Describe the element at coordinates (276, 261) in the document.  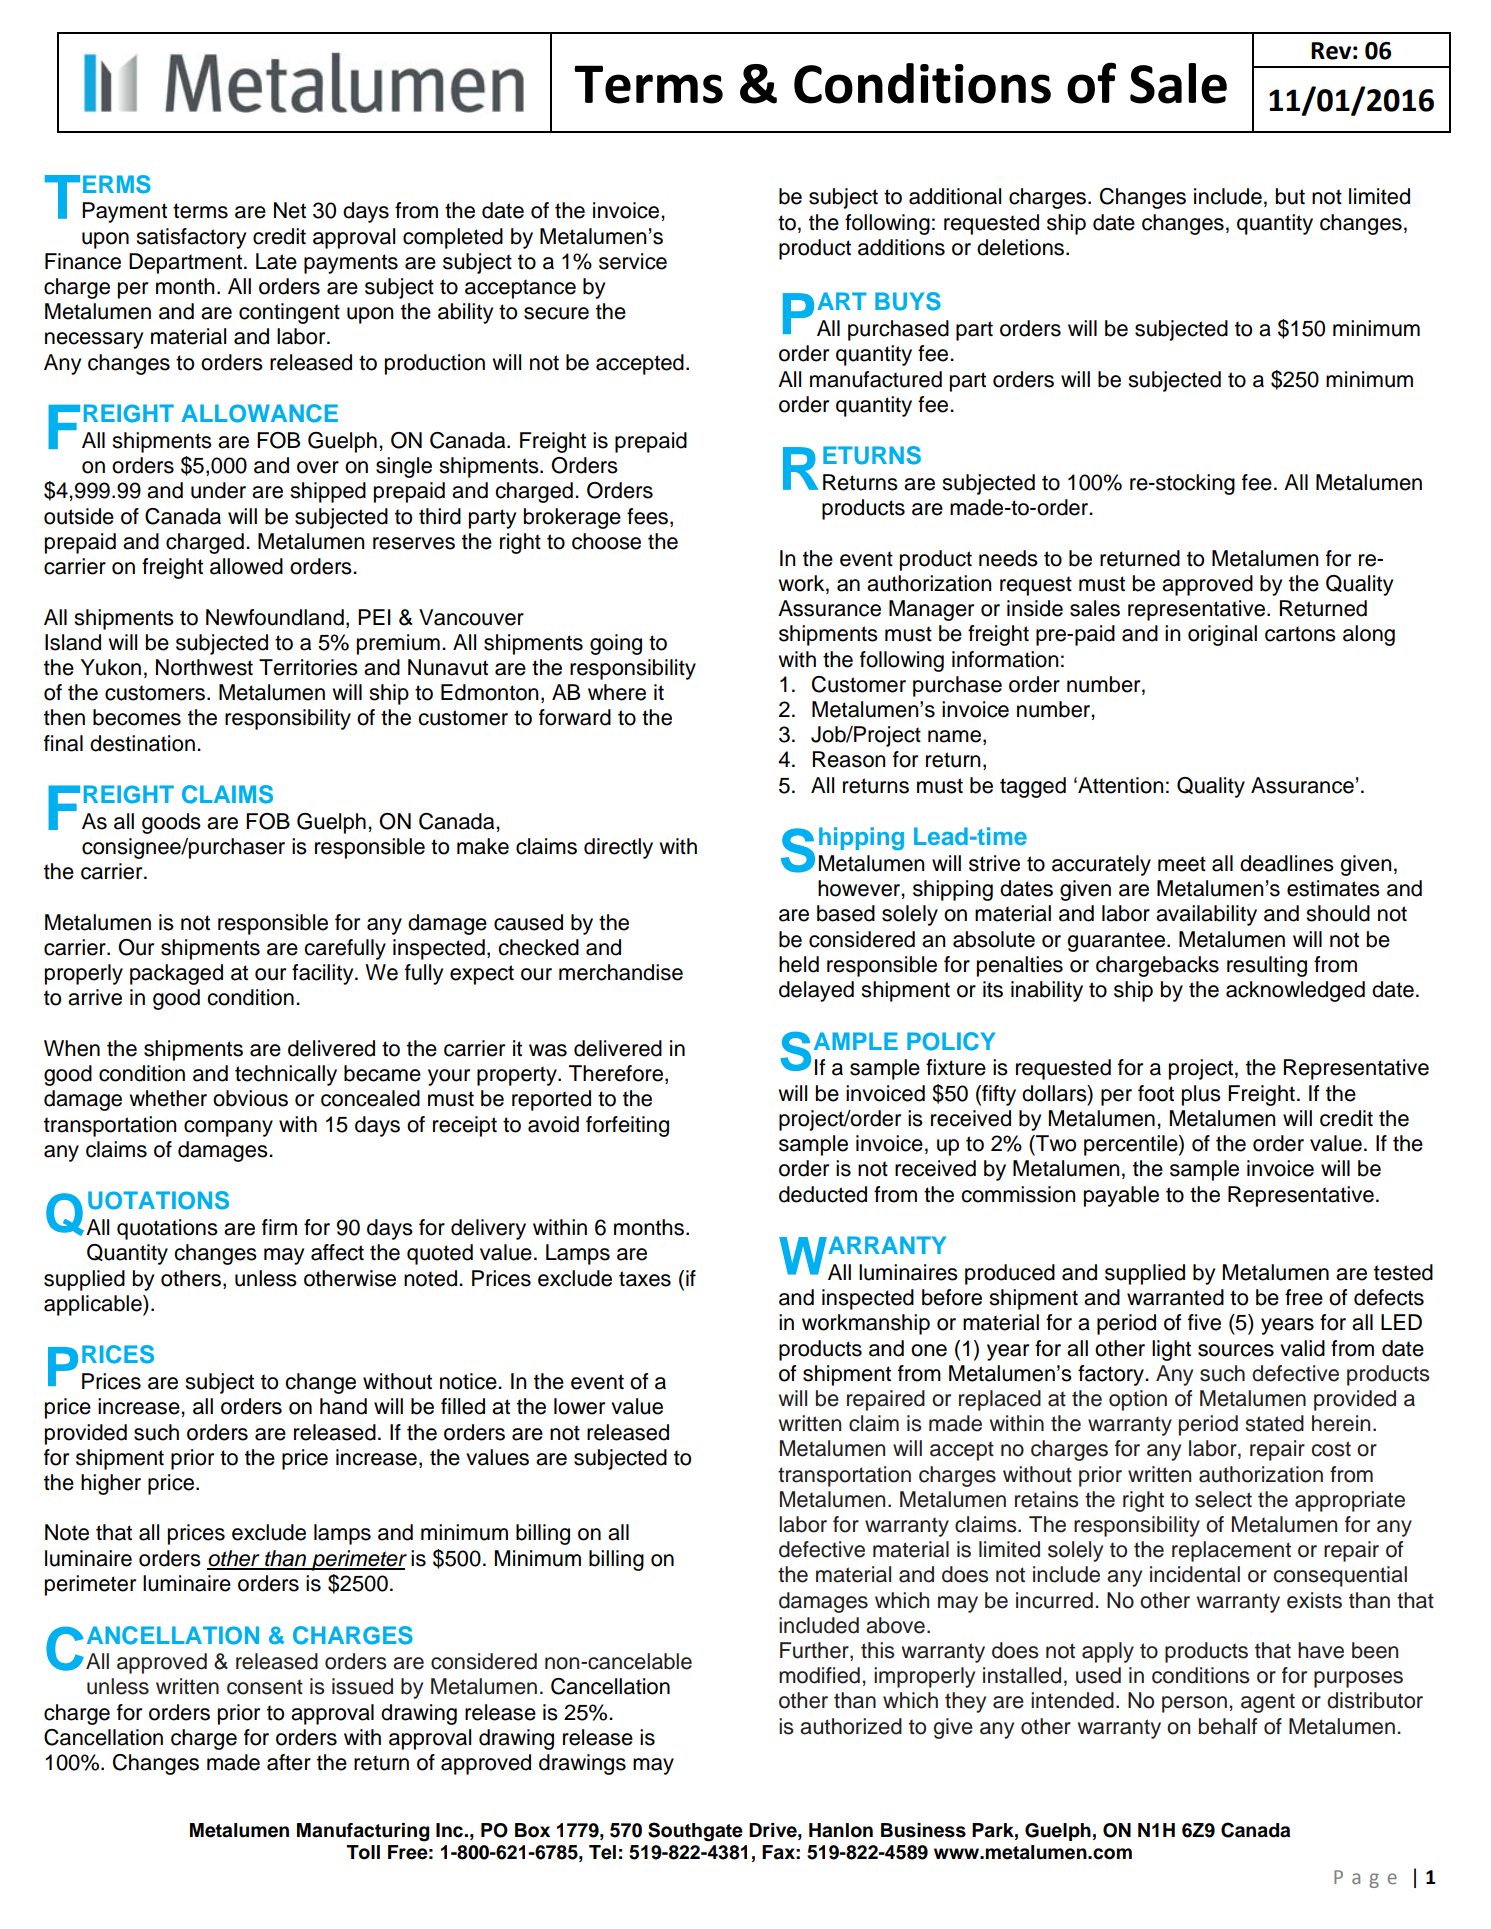
I see `Late` at that location.
